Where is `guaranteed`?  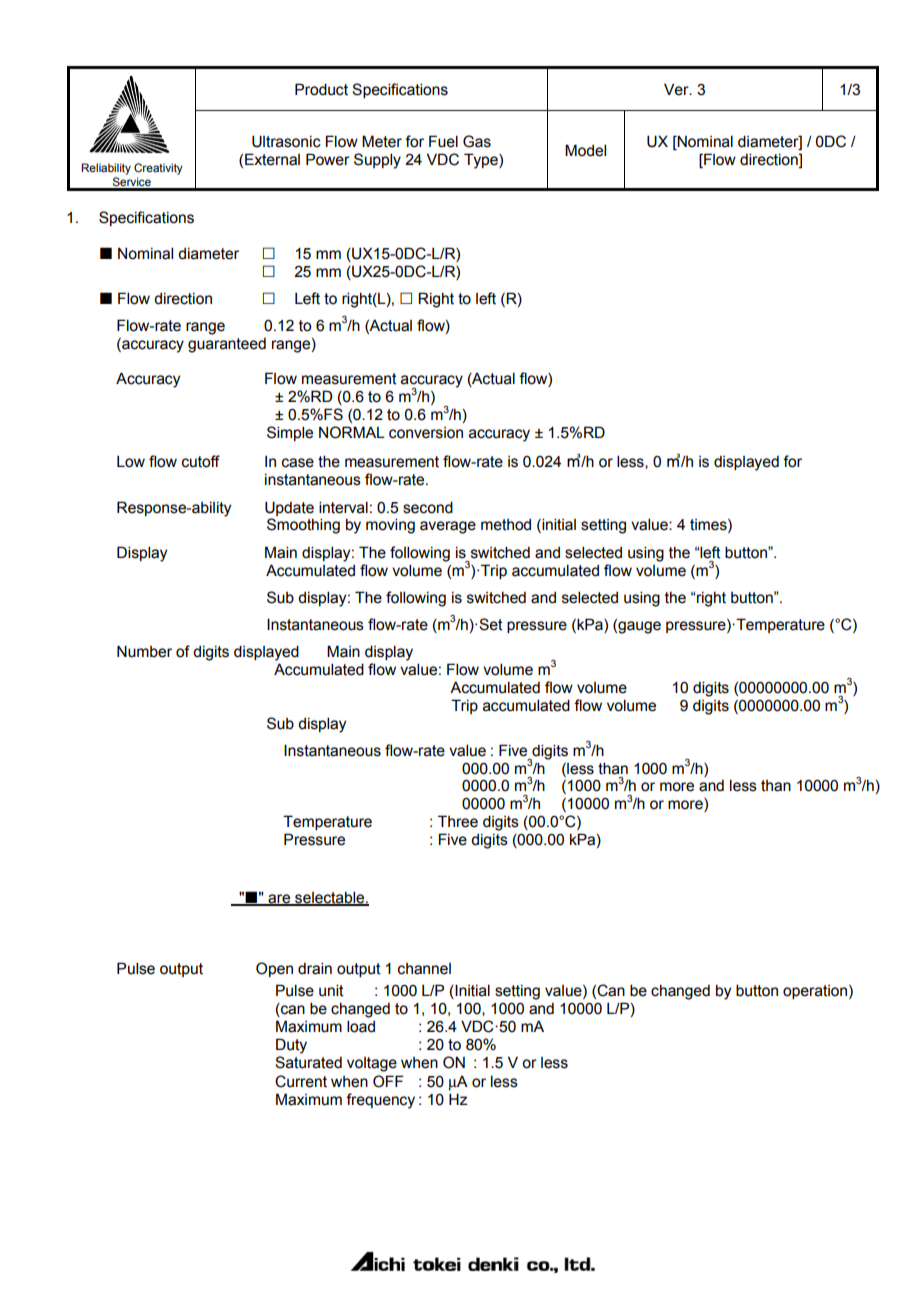
guaranteed is located at coordinates (227, 345).
